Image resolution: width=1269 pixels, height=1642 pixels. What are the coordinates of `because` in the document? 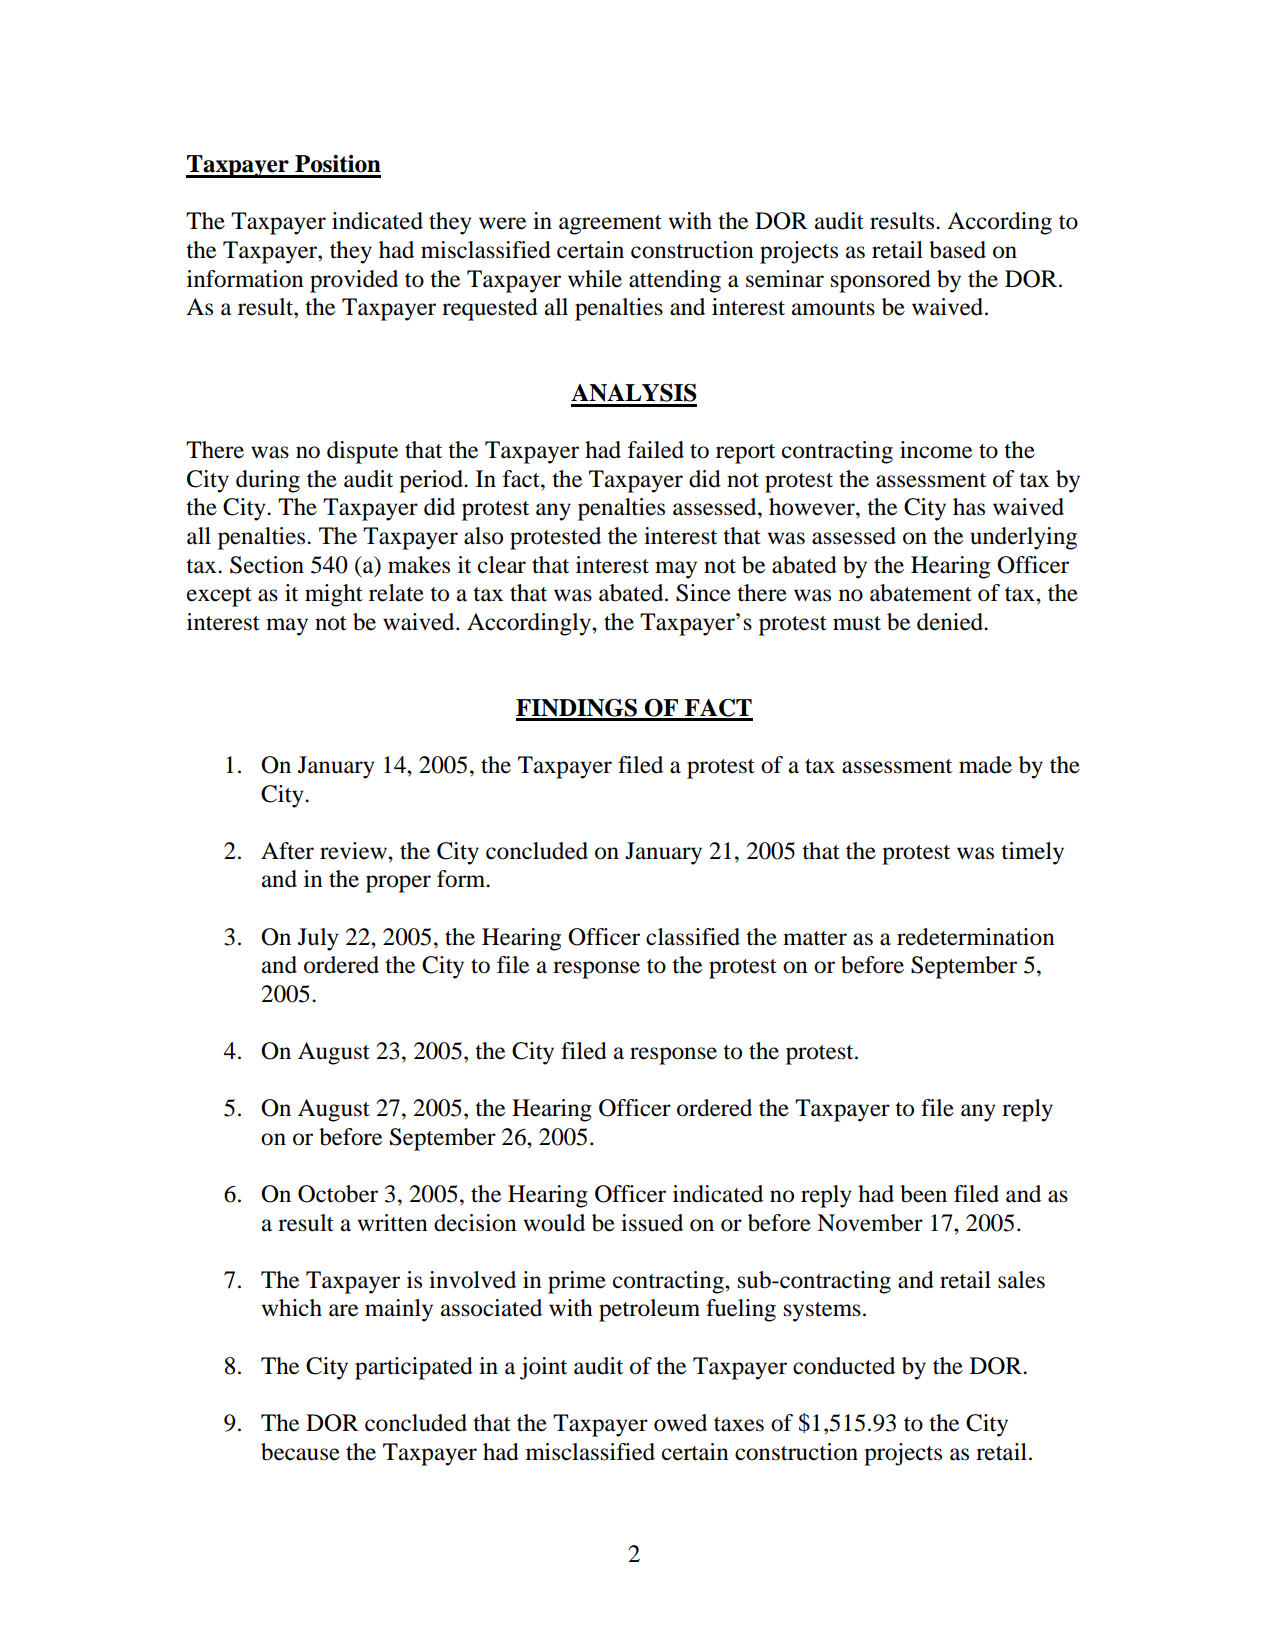 It's located at (300, 1452).
